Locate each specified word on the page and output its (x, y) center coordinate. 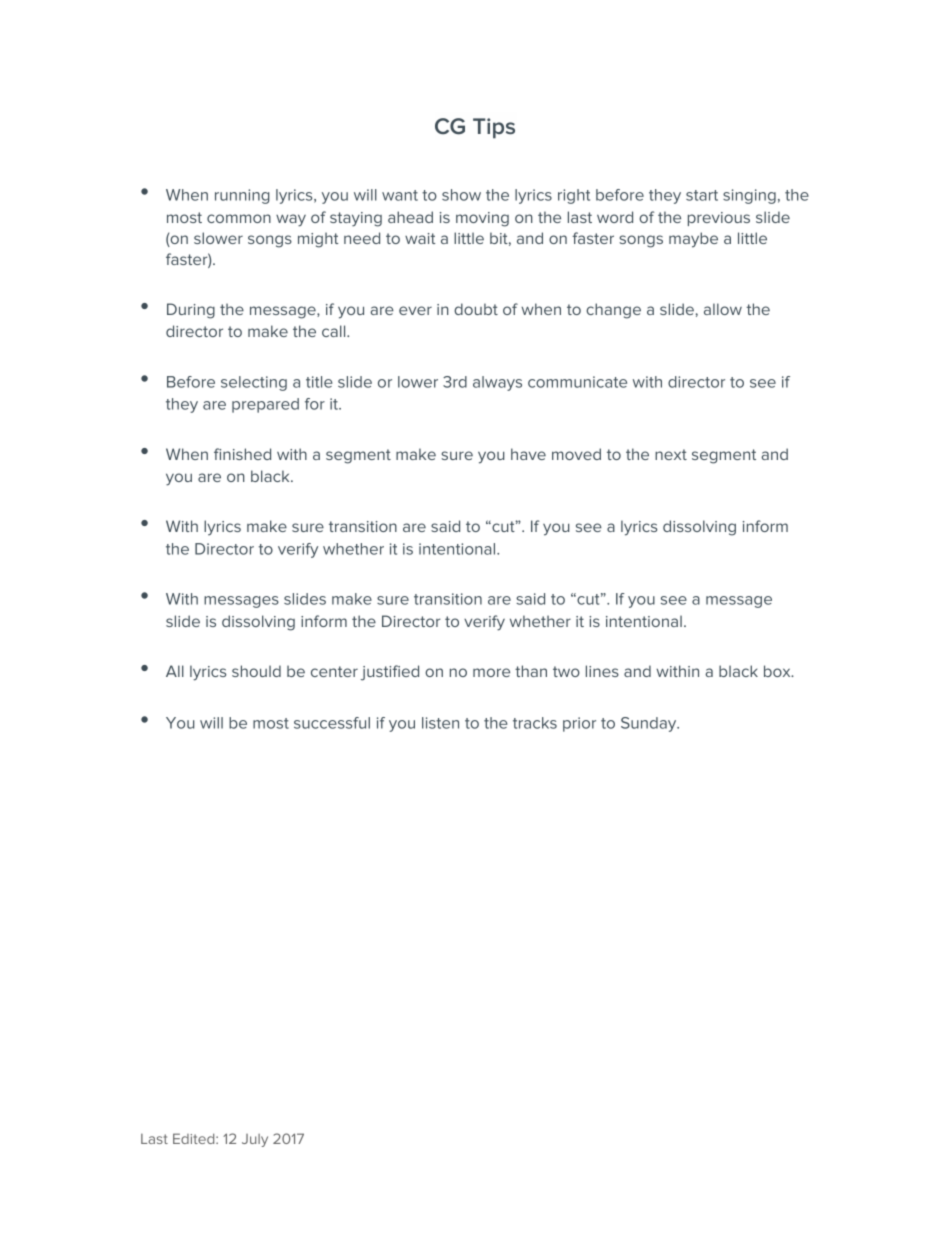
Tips (494, 128)
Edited (195, 1138)
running (242, 196)
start (702, 195)
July (255, 1140)
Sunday (650, 724)
